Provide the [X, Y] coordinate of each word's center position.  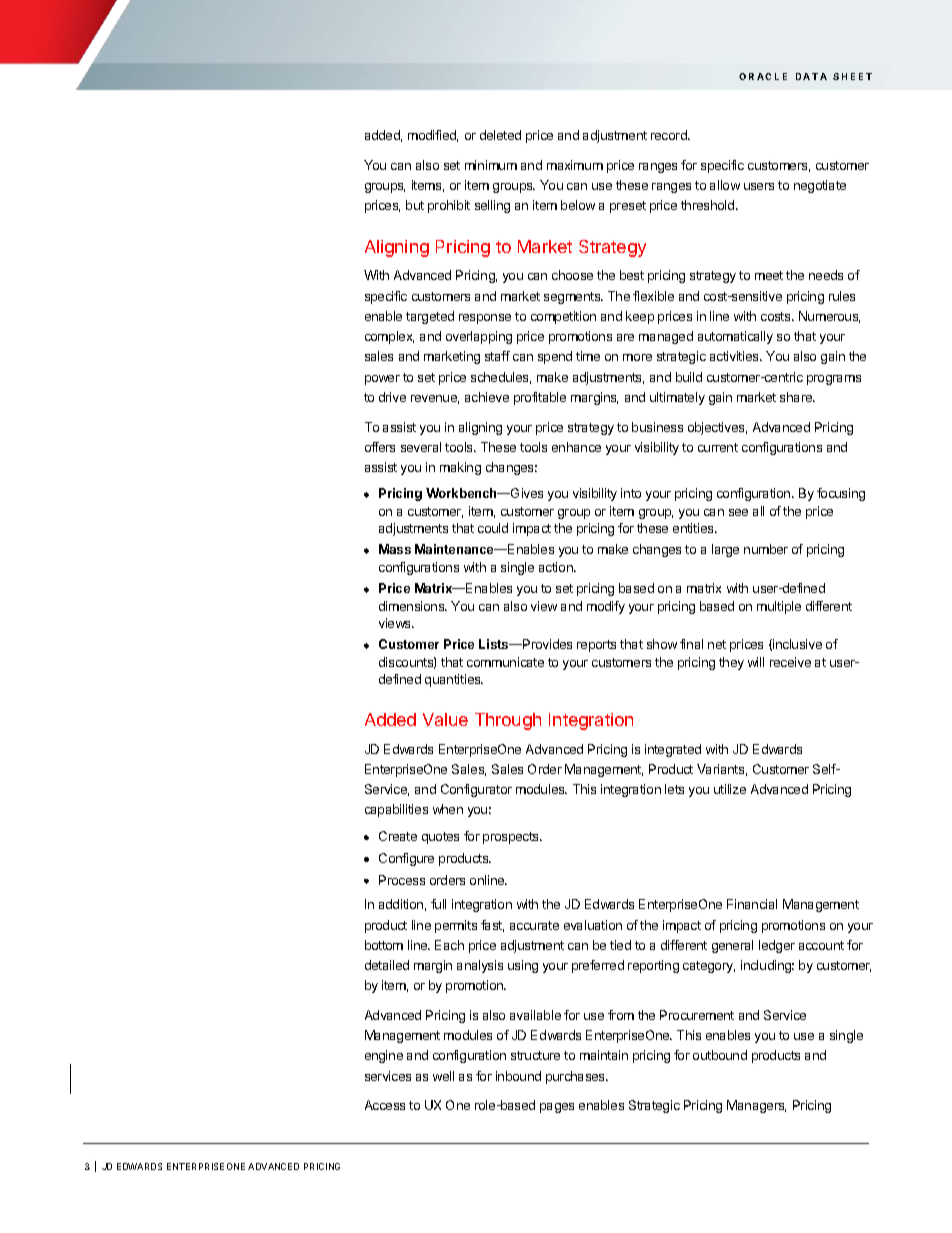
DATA [811, 76]
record [670, 135]
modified [433, 136]
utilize [730, 789]
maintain [604, 1055]
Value [445, 719]
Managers [756, 1106]
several [421, 447]
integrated [673, 750]
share [797, 397]
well [443, 1076]
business [657, 427]
